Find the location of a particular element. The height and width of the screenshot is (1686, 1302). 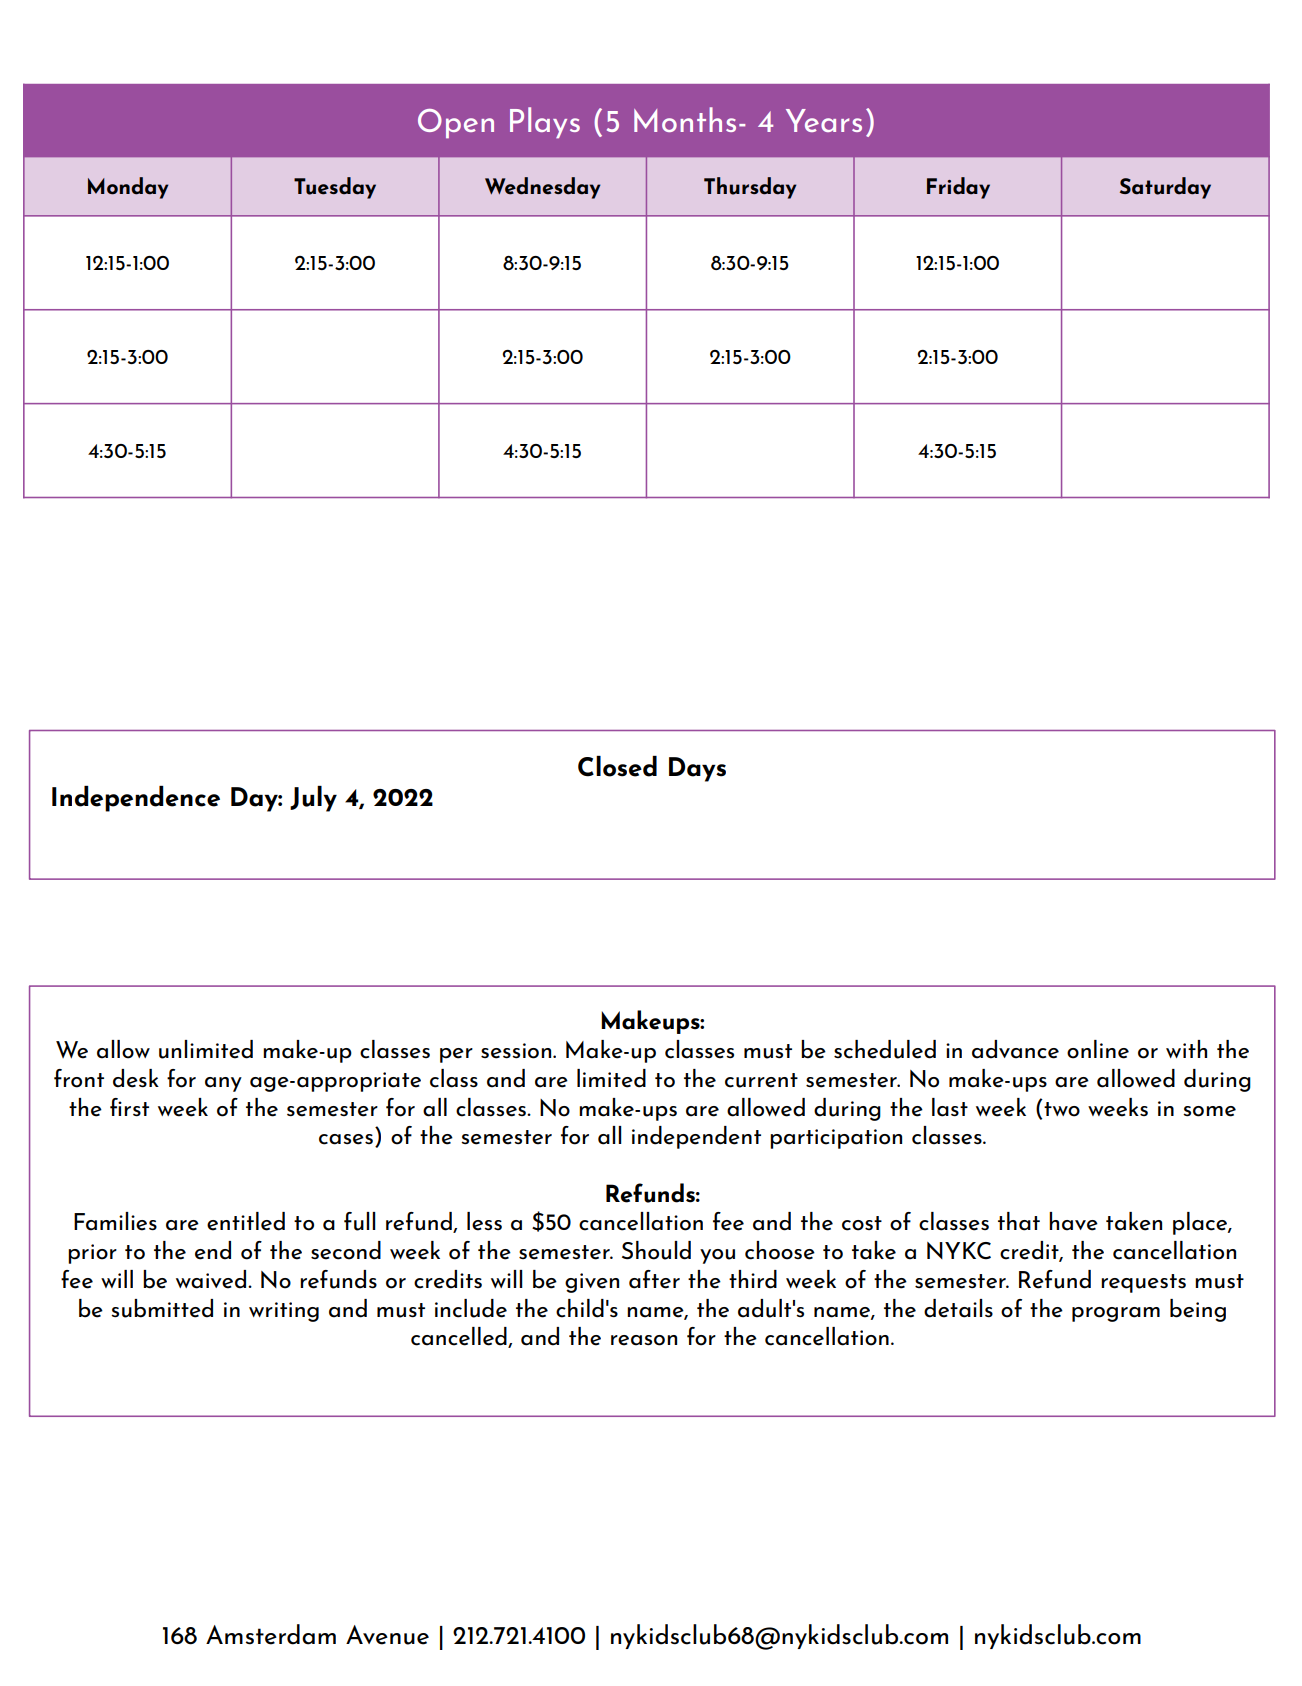

two is located at coordinates (1062, 1109).
